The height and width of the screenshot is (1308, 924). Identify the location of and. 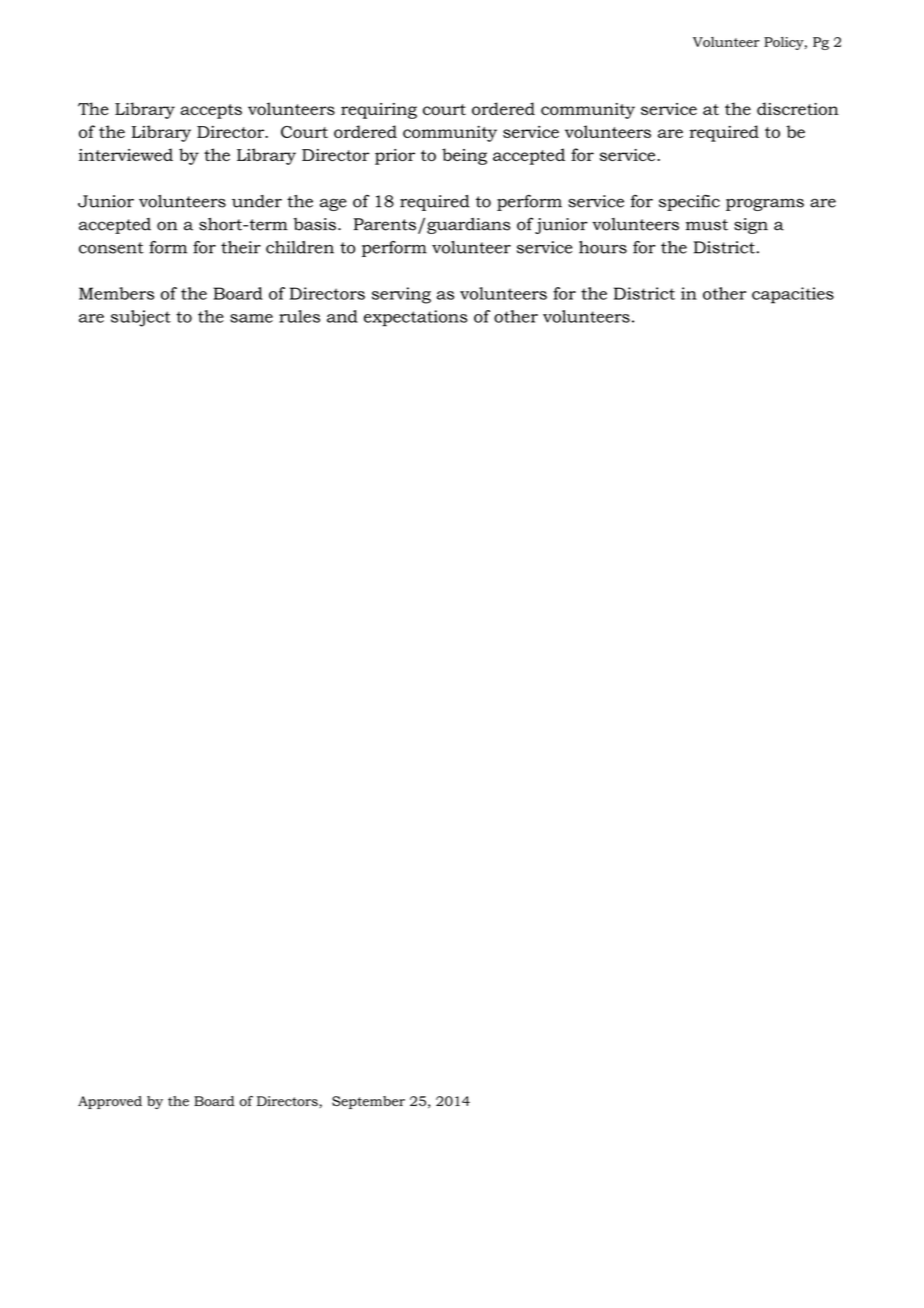
(342, 316).
